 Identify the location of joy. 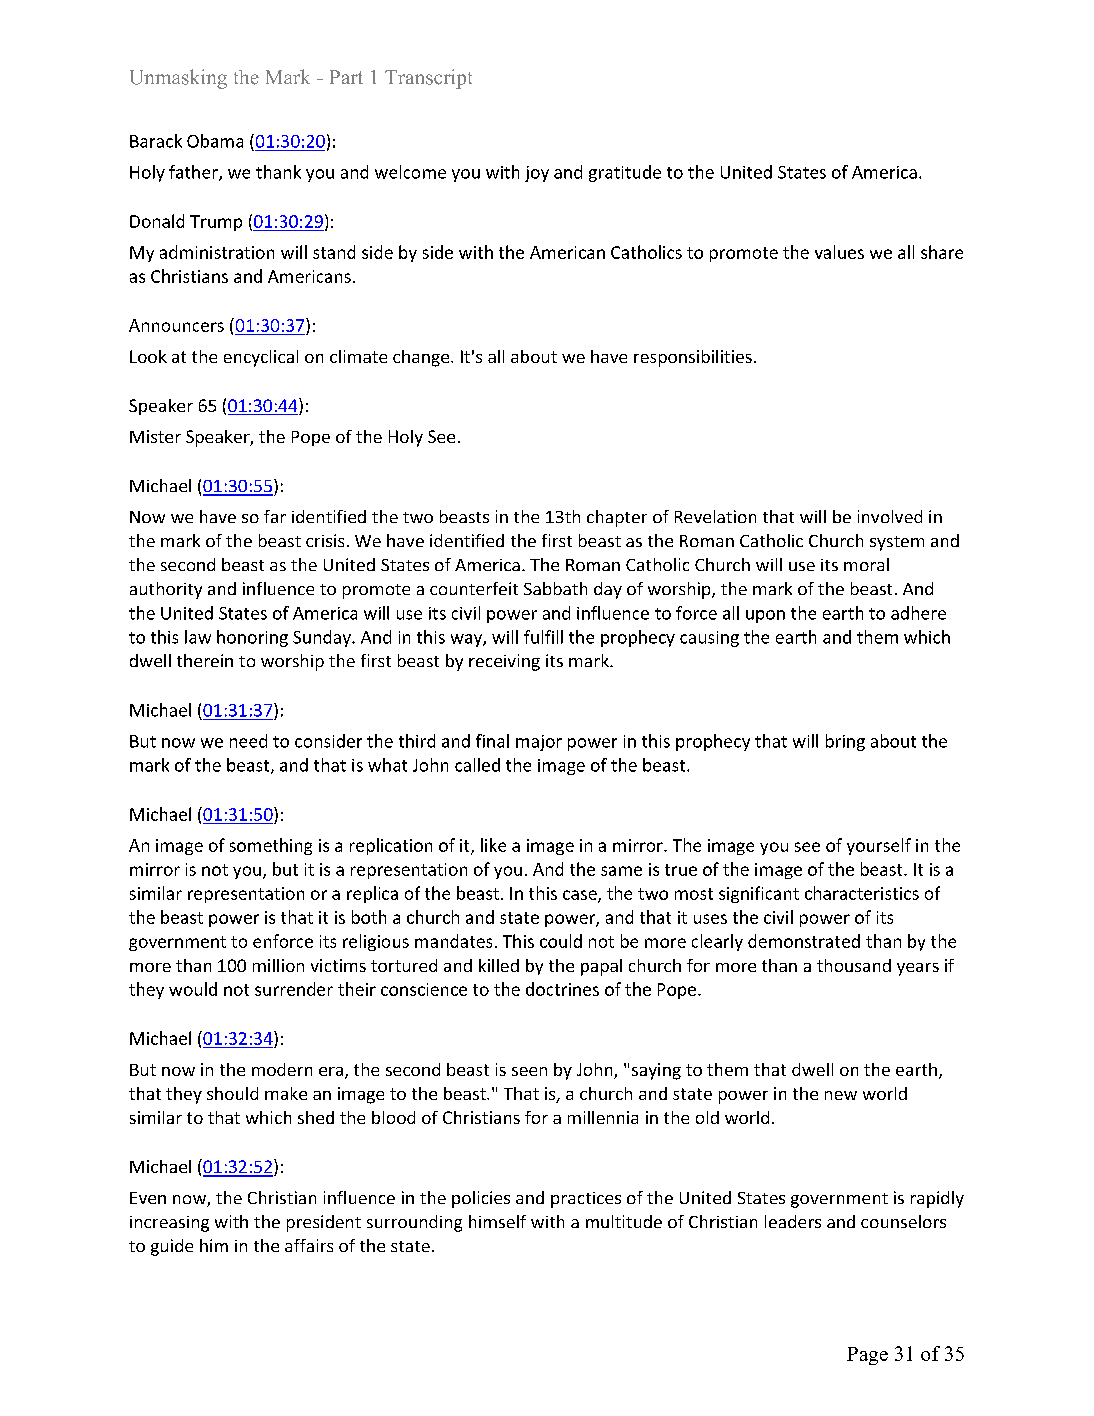
(537, 174).
